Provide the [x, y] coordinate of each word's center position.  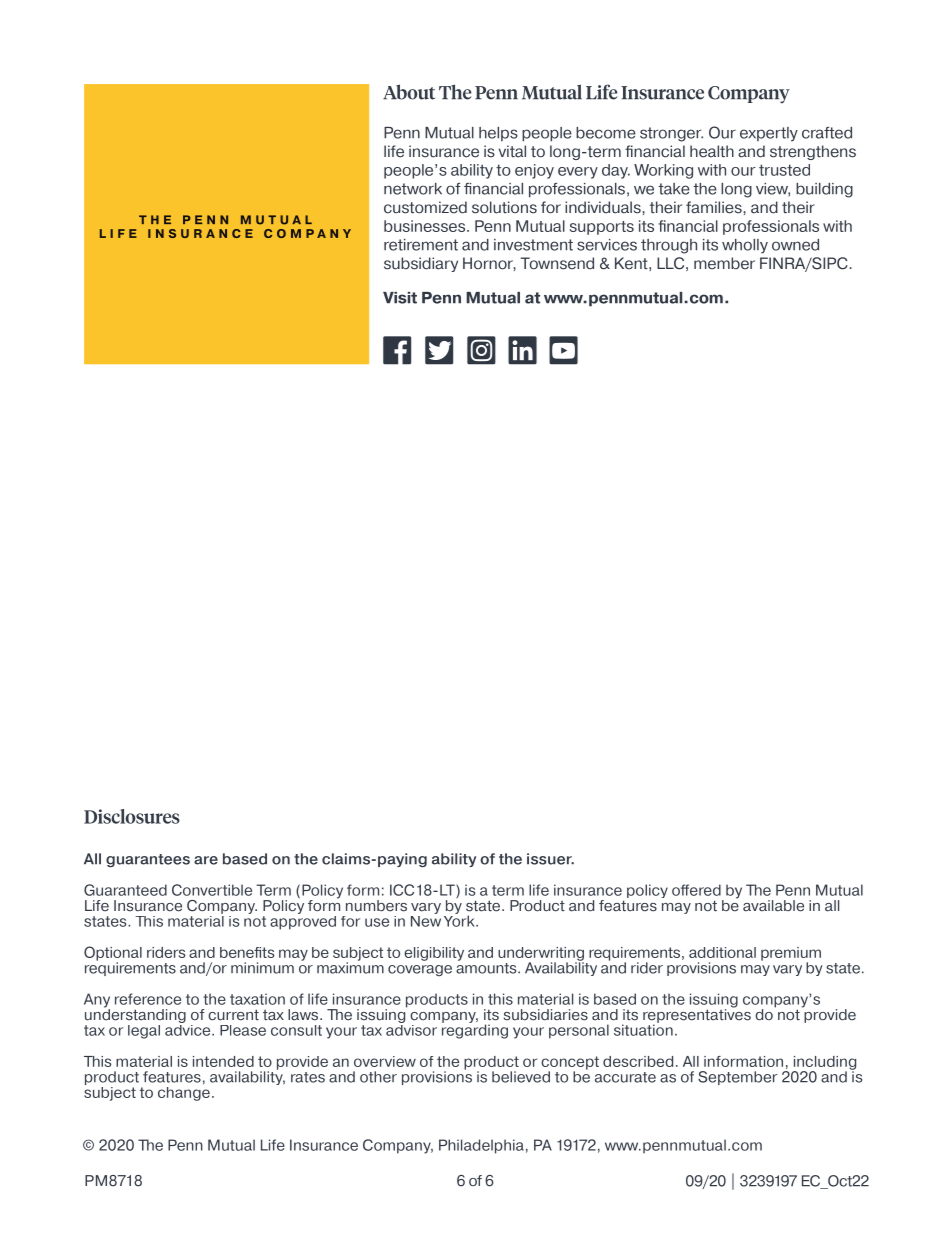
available [773, 906]
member [724, 263]
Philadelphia [481, 1146]
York [460, 920]
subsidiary [421, 264]
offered [696, 890]
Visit [400, 298]
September [738, 1078]
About [409, 92]
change [184, 1092]
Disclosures [132, 816]
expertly [769, 134]
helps [498, 134]
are [206, 860]
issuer [550, 859]
